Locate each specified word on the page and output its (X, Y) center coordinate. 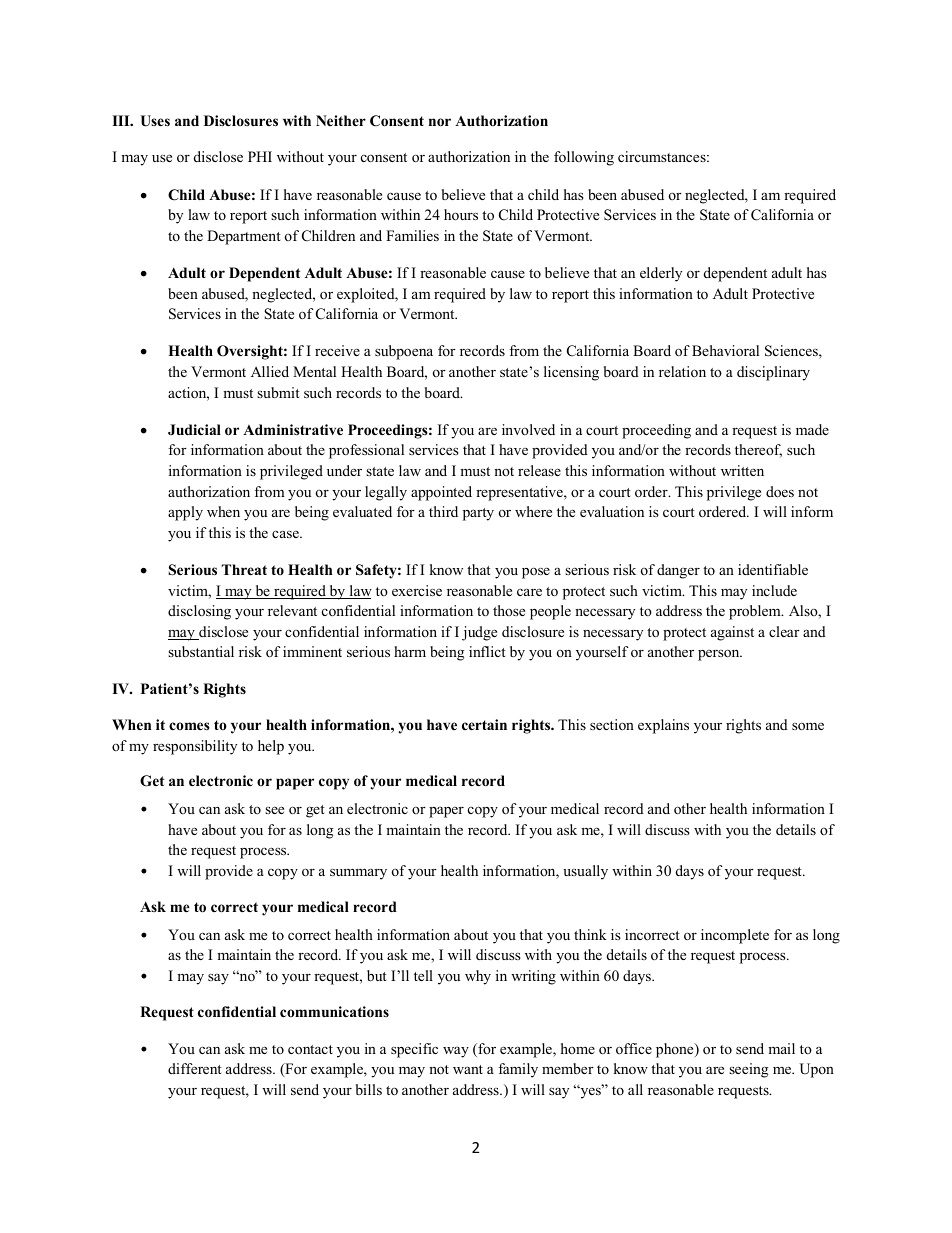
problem (756, 612)
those (509, 610)
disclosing (199, 612)
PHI (260, 156)
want (468, 1069)
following (584, 158)
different (195, 1068)
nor (440, 122)
